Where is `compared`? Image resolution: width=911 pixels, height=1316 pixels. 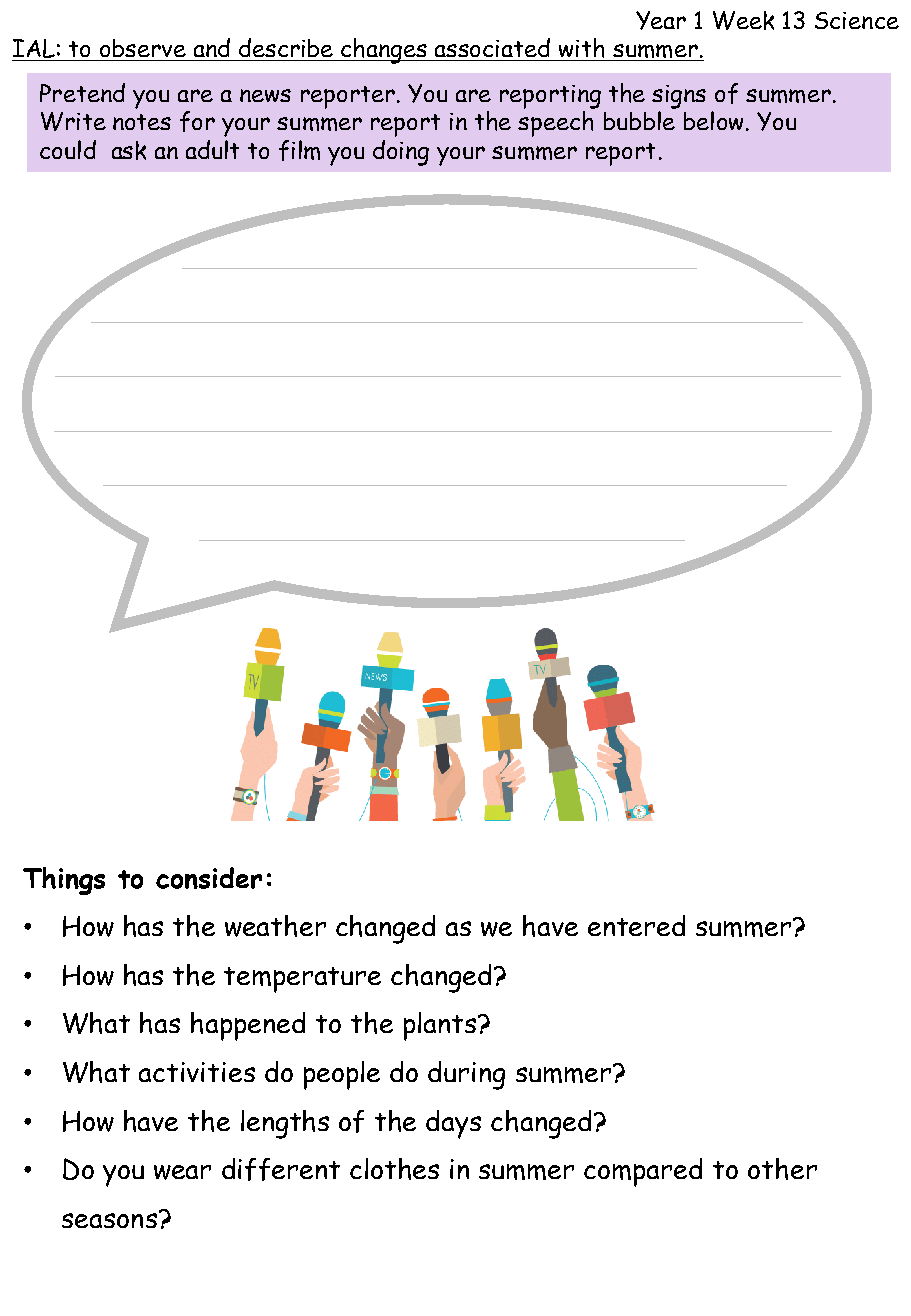
compared is located at coordinates (643, 1172).
